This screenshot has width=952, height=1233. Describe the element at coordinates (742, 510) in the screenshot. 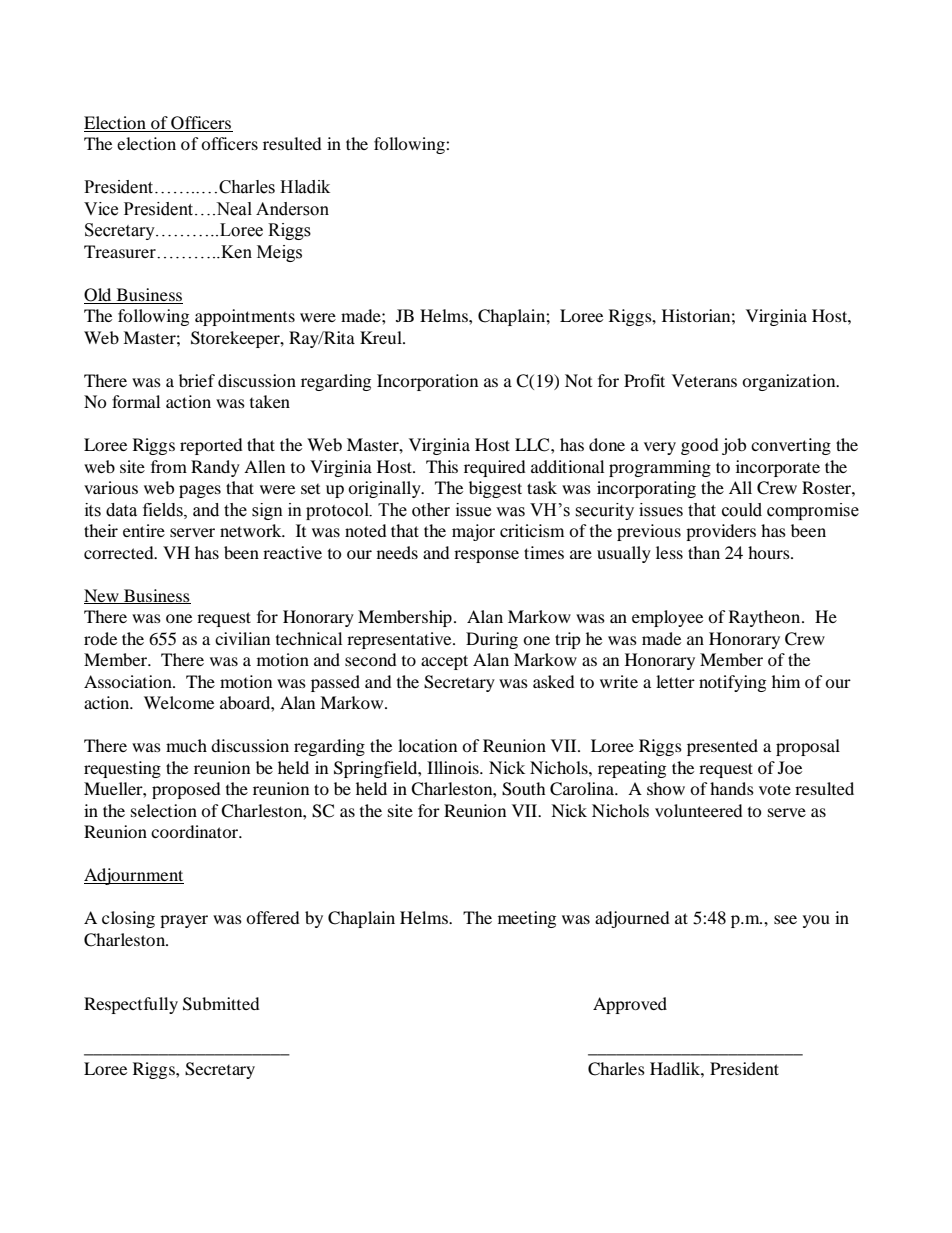

I see `could` at that location.
